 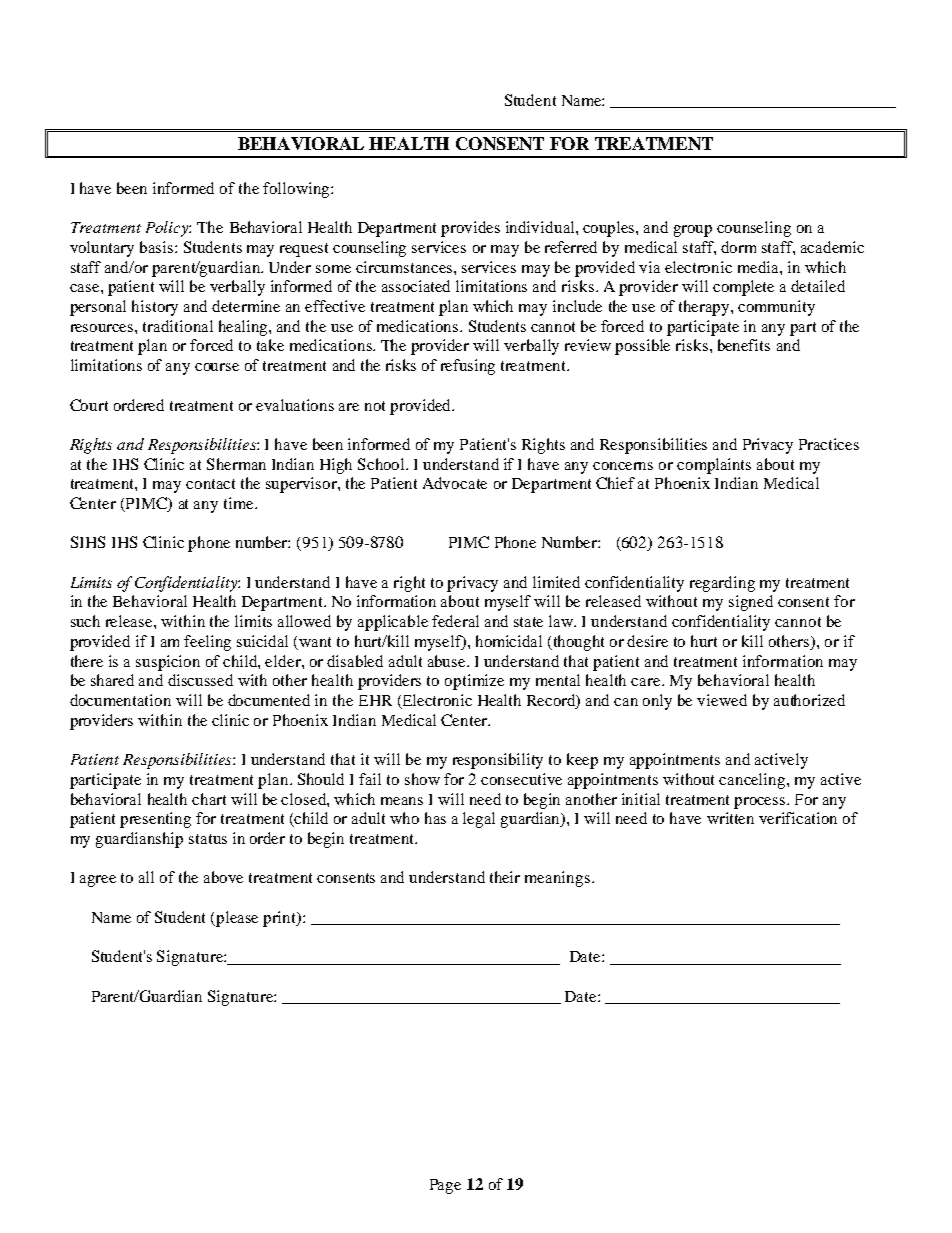 I want to click on dorm, so click(x=738, y=247).
